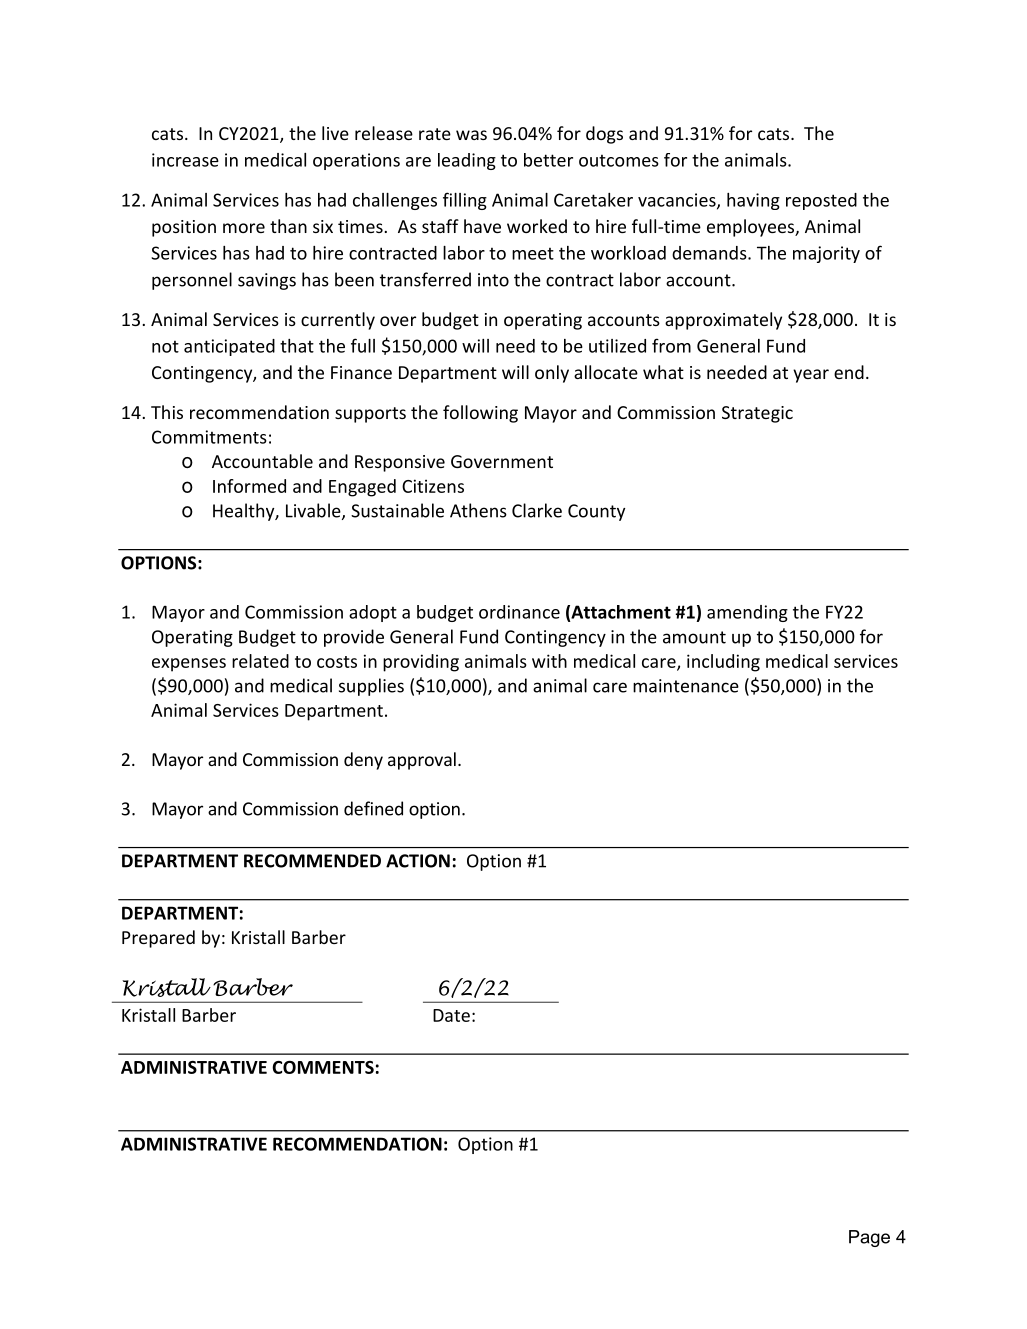 The height and width of the screenshot is (1329, 1027). I want to click on better, so click(548, 160).
